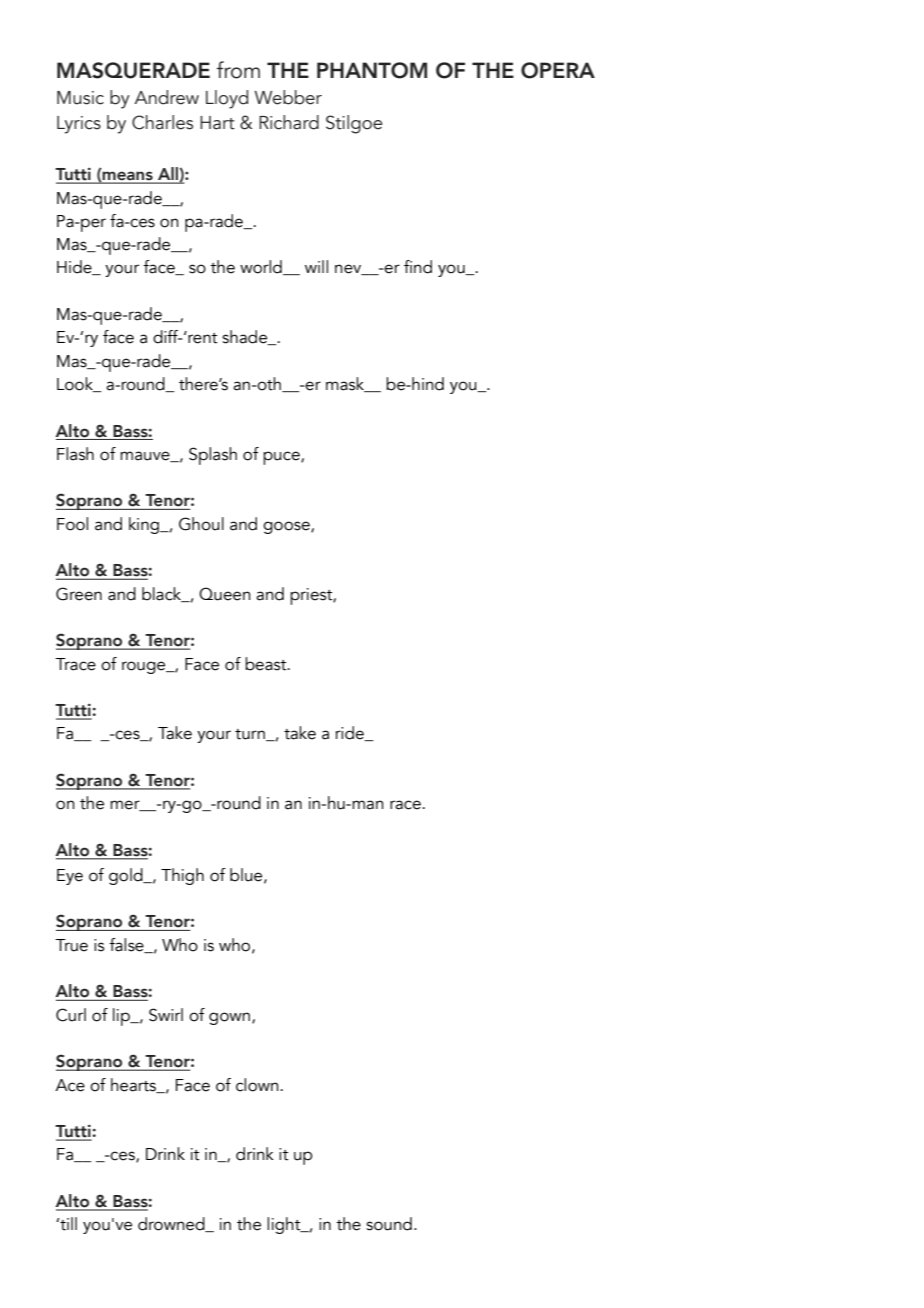  What do you see at coordinates (287, 527) in the document?
I see `goose` at bounding box center [287, 527].
